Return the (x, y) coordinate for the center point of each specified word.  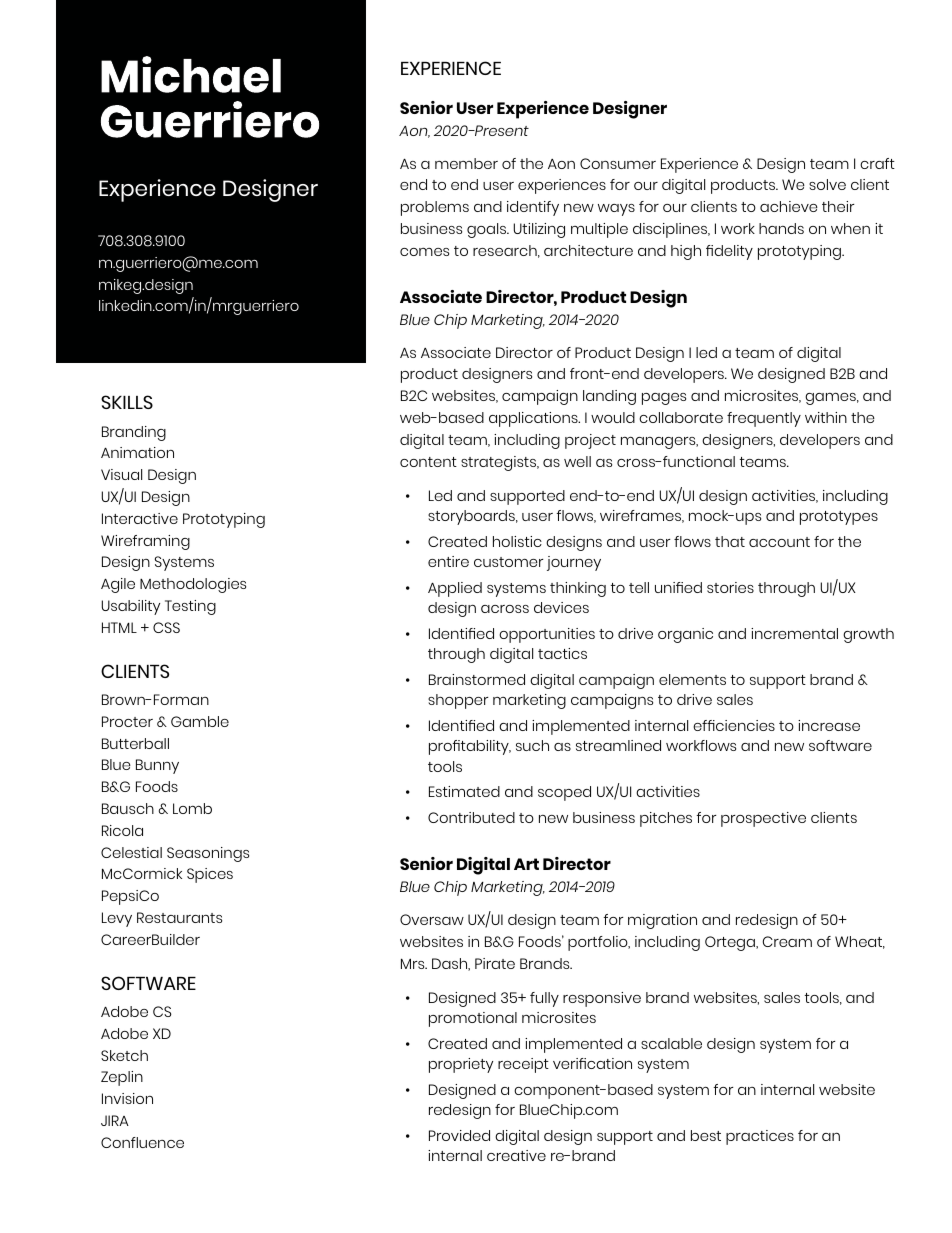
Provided (459, 1135)
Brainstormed (477, 679)
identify (533, 208)
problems (435, 208)
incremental (794, 633)
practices (760, 1137)
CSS (166, 627)
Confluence (142, 1142)
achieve (789, 206)
